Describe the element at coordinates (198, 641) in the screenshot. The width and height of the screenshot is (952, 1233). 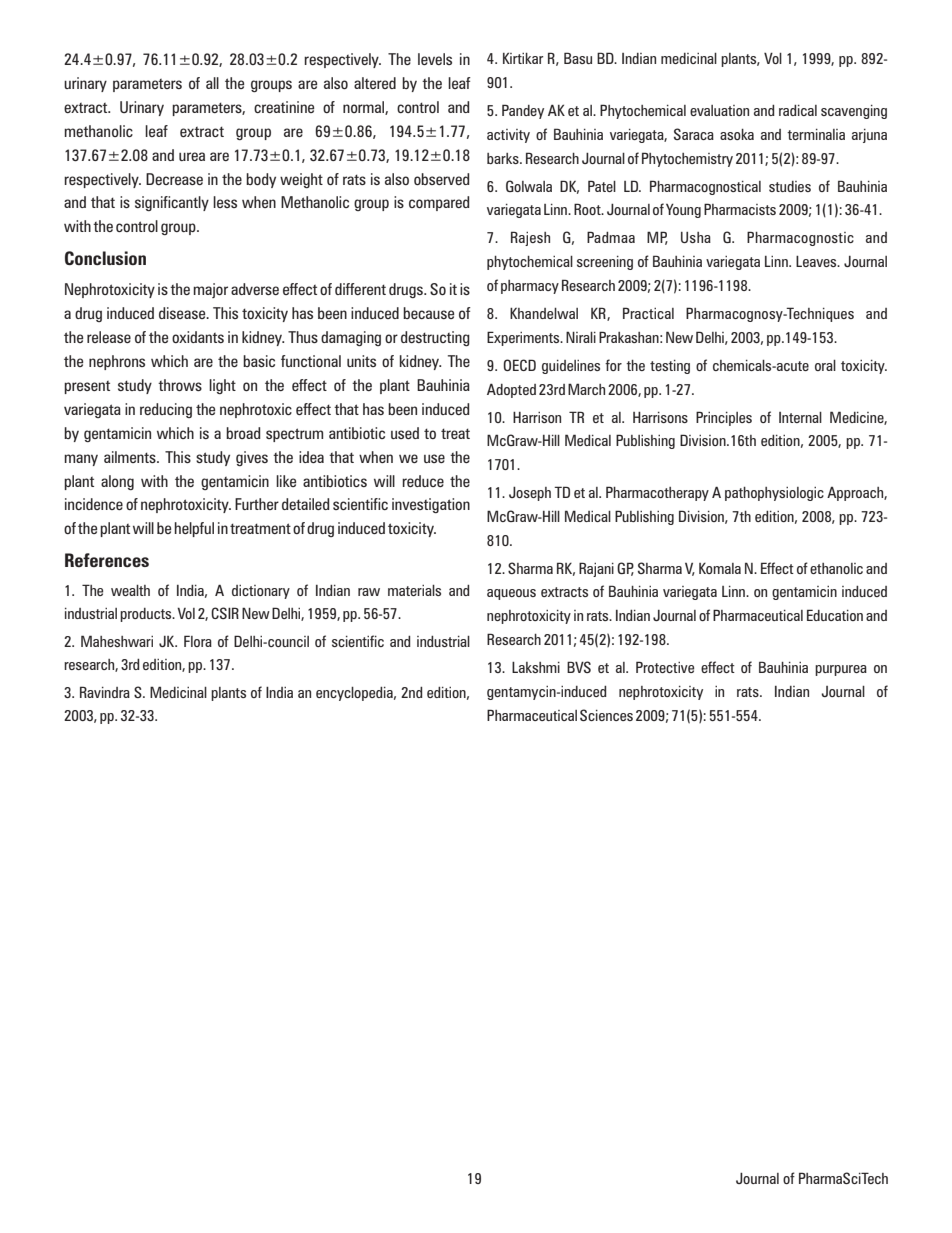
I see `Flora` at that location.
